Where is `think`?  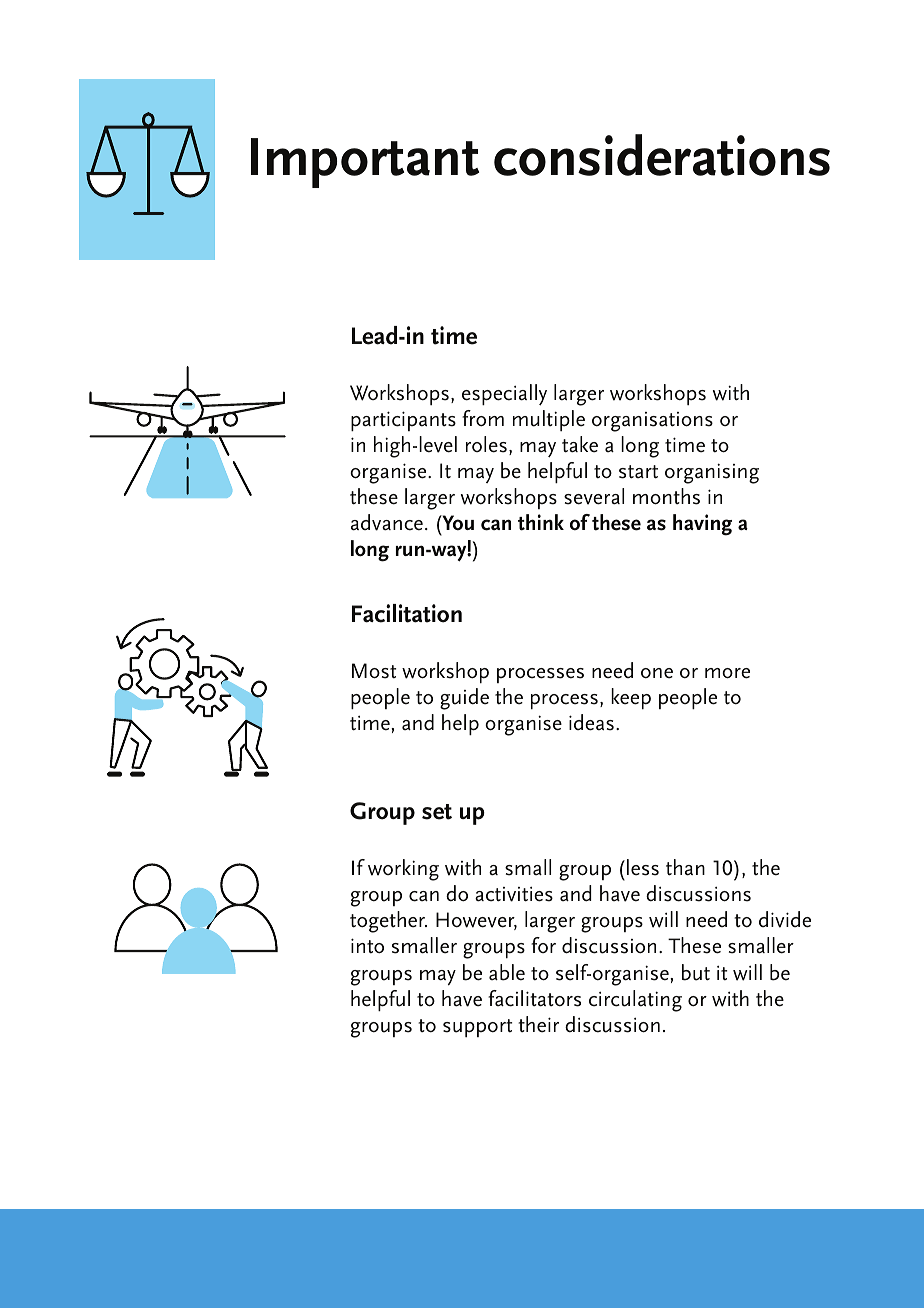 think is located at coordinates (541, 522).
